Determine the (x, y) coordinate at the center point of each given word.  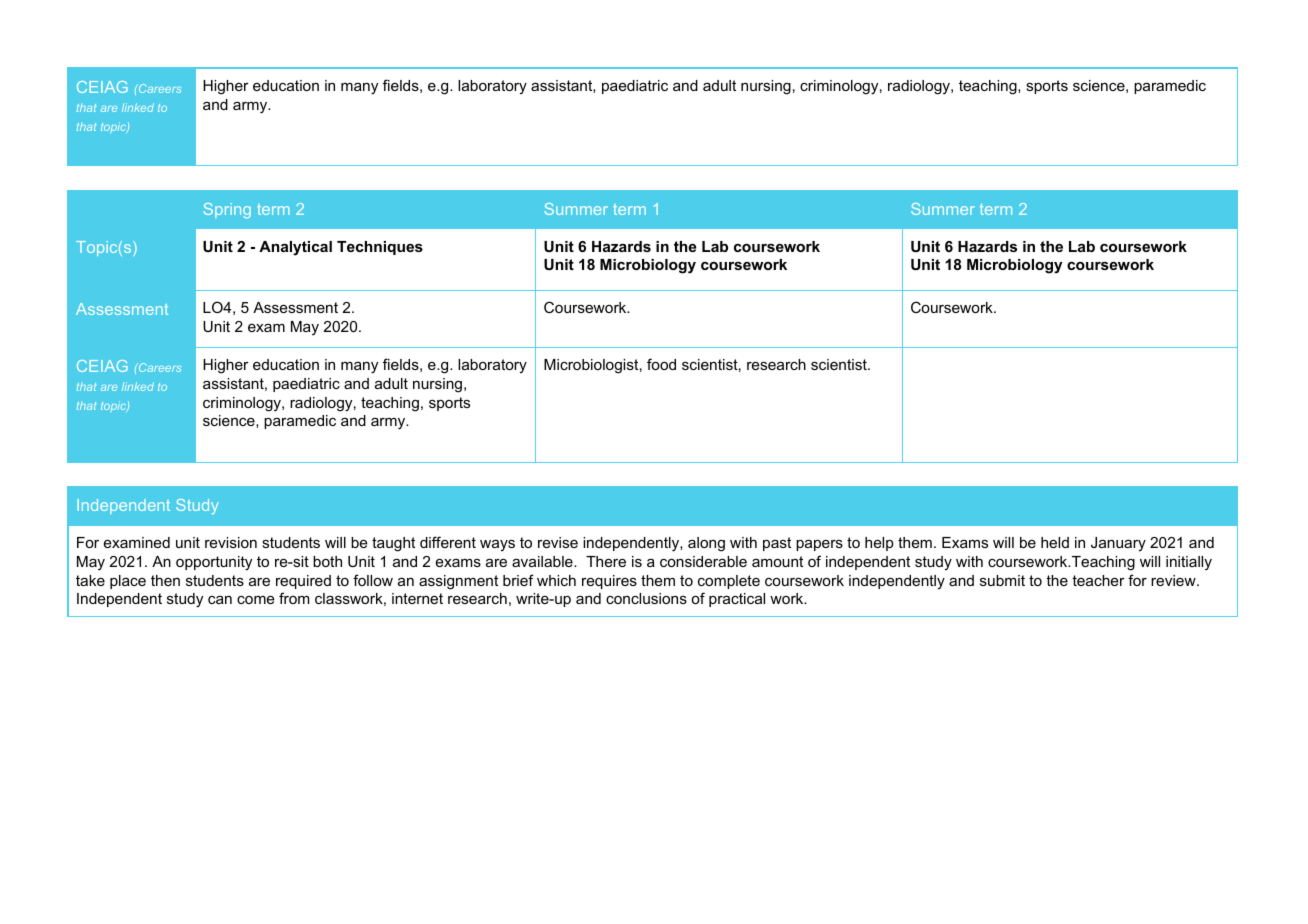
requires (609, 582)
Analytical (295, 248)
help (879, 544)
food (661, 364)
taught (393, 544)
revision (231, 542)
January (1118, 544)
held (1055, 542)
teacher (1098, 580)
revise (558, 542)
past (777, 544)
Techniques (380, 248)
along (706, 544)
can (220, 600)
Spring (227, 210)
